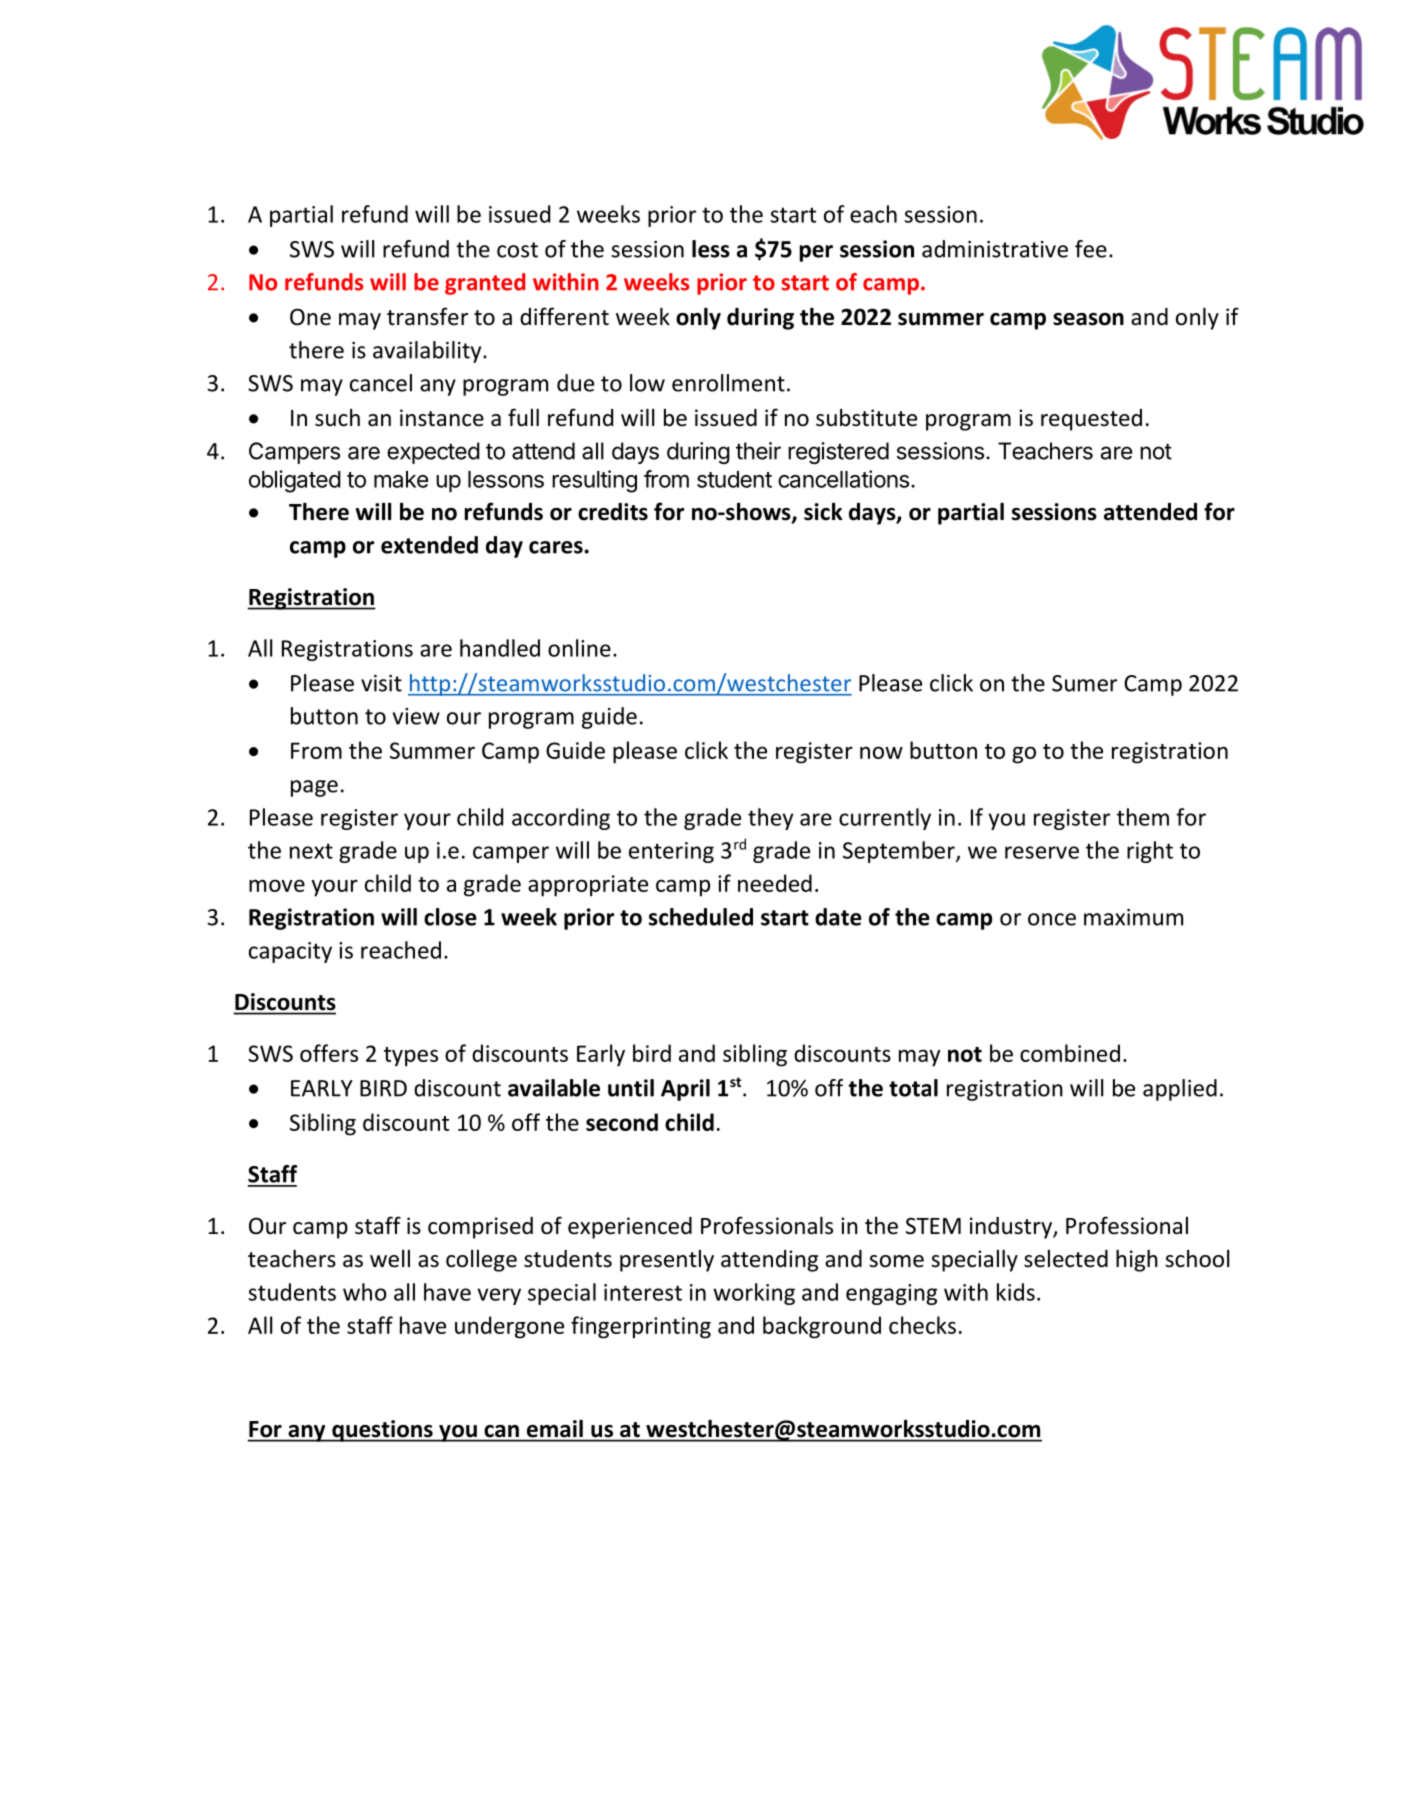  What do you see at coordinates (728, 383) in the document?
I see `enrollment` at bounding box center [728, 383].
